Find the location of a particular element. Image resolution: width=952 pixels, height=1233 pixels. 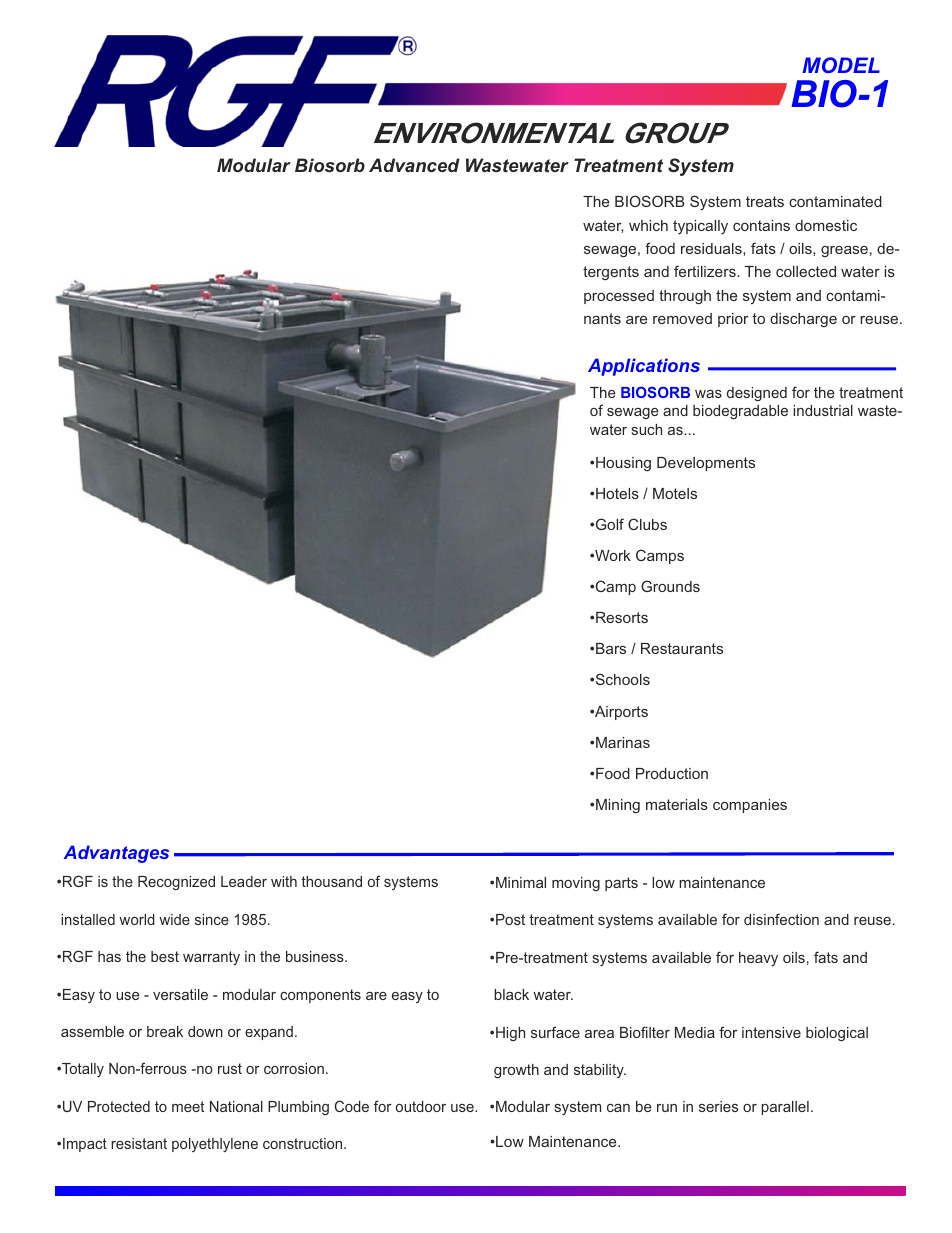

meet is located at coordinates (188, 1106).
